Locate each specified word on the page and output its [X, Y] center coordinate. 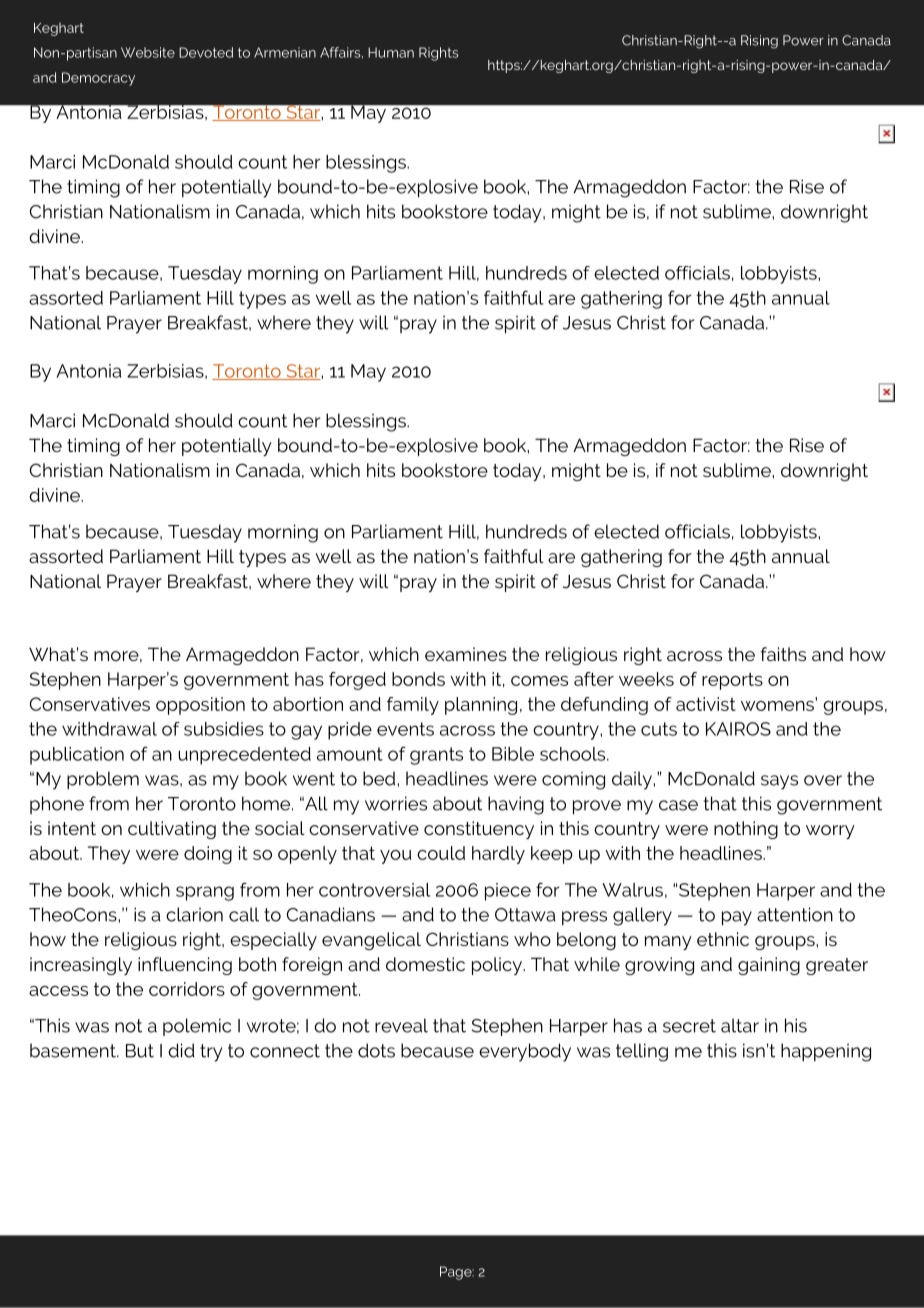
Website [148, 52]
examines [466, 654]
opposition [200, 706]
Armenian [285, 52]
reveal [401, 1025]
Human [391, 52]
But [140, 1051]
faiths [783, 654]
